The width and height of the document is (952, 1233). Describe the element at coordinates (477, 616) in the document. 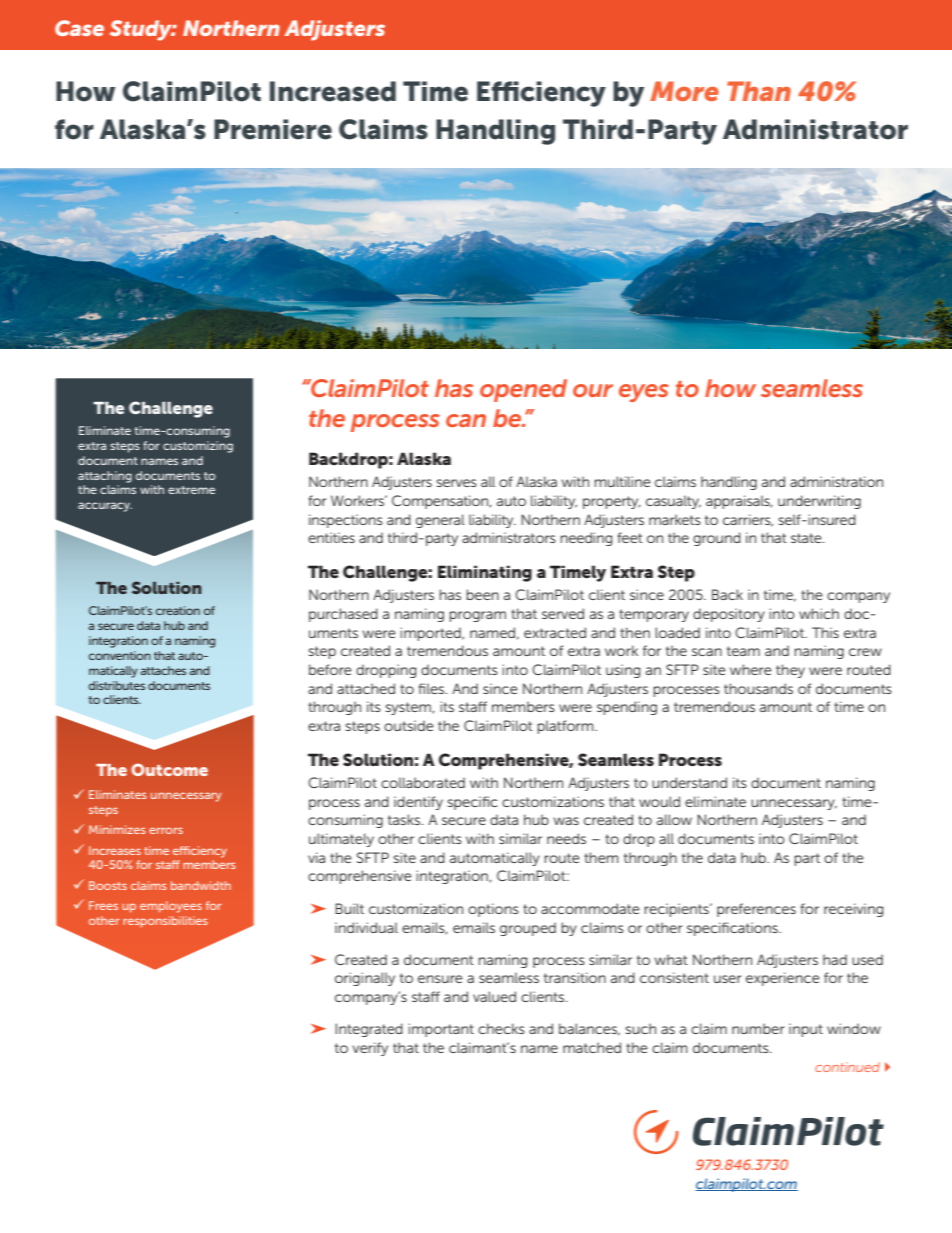

I see `program` at that location.
